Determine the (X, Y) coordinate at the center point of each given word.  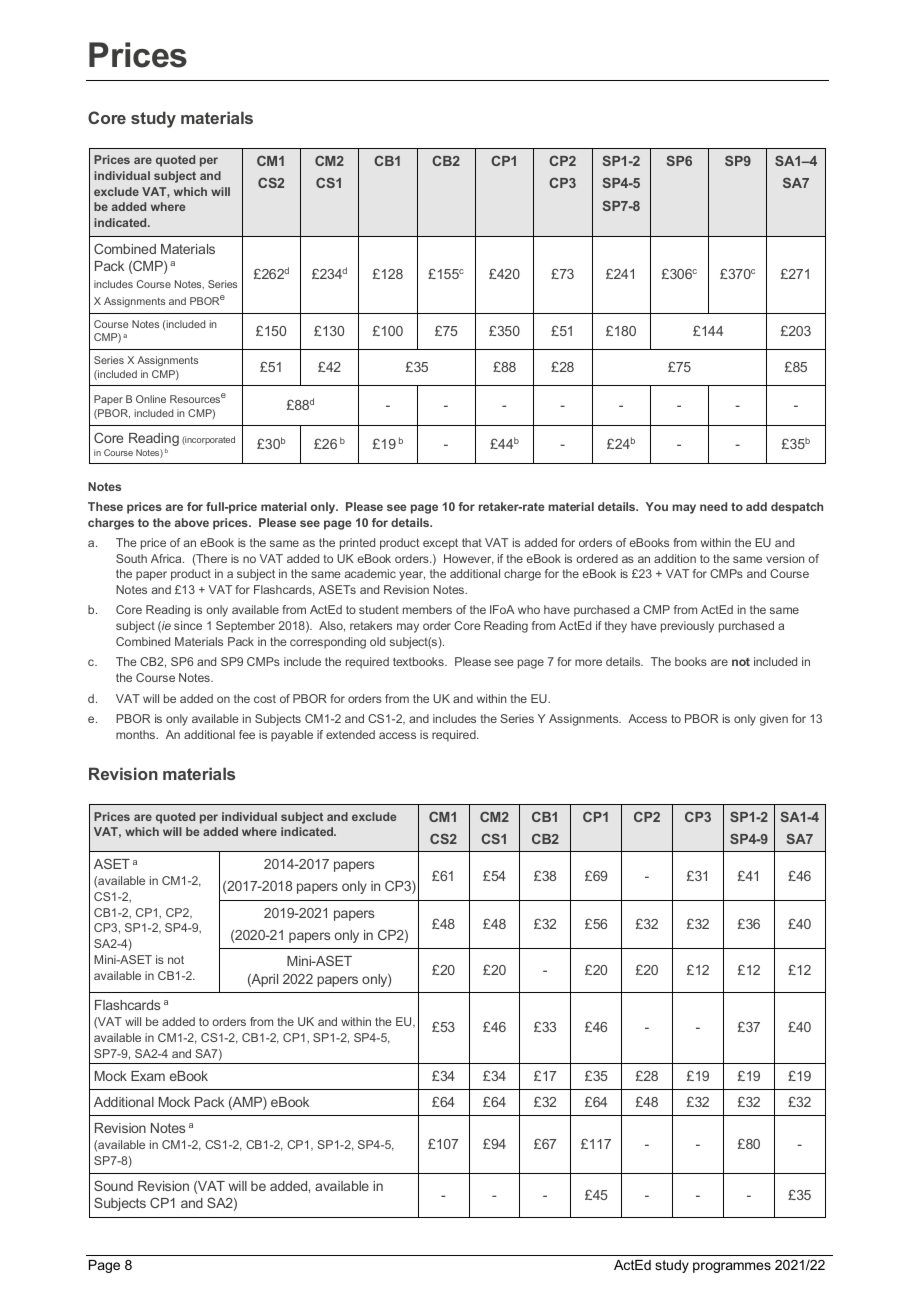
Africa (167, 558)
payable (292, 736)
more (588, 662)
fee (247, 734)
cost (265, 698)
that (472, 542)
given (774, 720)
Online (151, 399)
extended (350, 734)
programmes (732, 1267)
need (713, 506)
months (137, 734)
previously (687, 627)
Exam (148, 1076)
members (427, 609)
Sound (113, 1185)
